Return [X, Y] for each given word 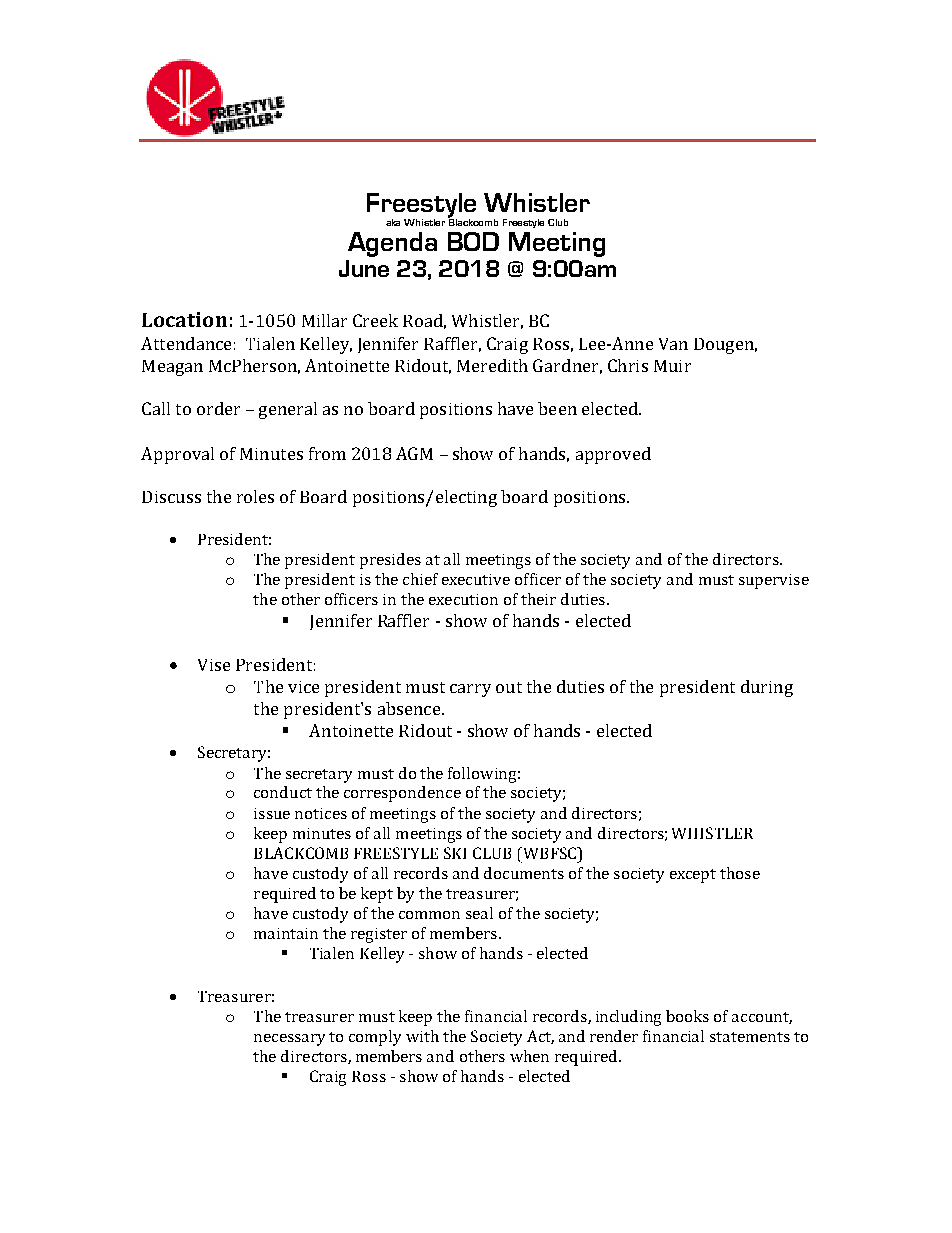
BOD [473, 241]
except [693, 876]
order [218, 408]
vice [303, 687]
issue [272, 813]
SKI [455, 853]
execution [463, 599]
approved [613, 455]
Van [673, 344]
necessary [289, 1040]
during [767, 688]
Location [184, 319]
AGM [414, 453]
